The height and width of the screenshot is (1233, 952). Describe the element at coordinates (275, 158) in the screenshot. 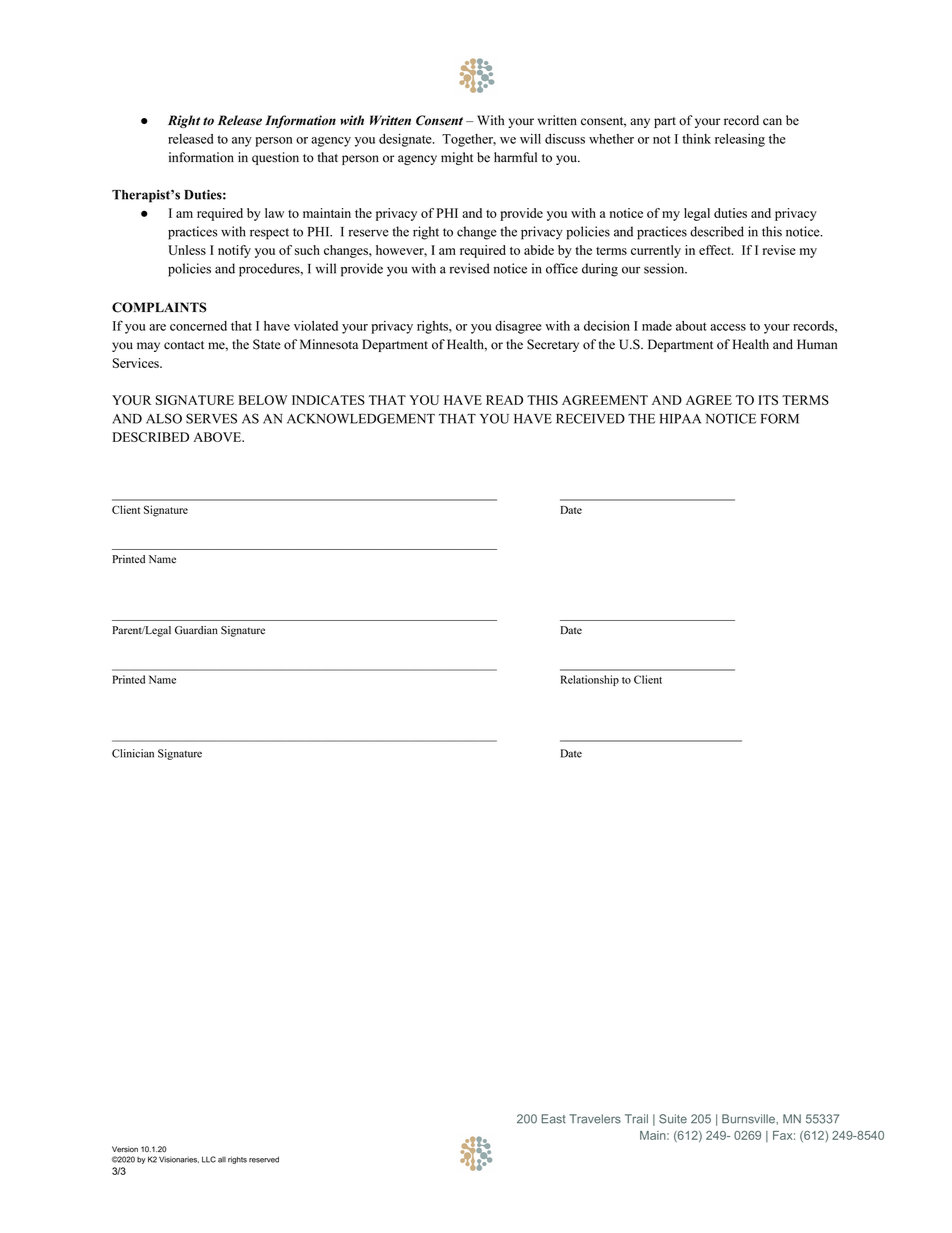

I see `question` at that location.
